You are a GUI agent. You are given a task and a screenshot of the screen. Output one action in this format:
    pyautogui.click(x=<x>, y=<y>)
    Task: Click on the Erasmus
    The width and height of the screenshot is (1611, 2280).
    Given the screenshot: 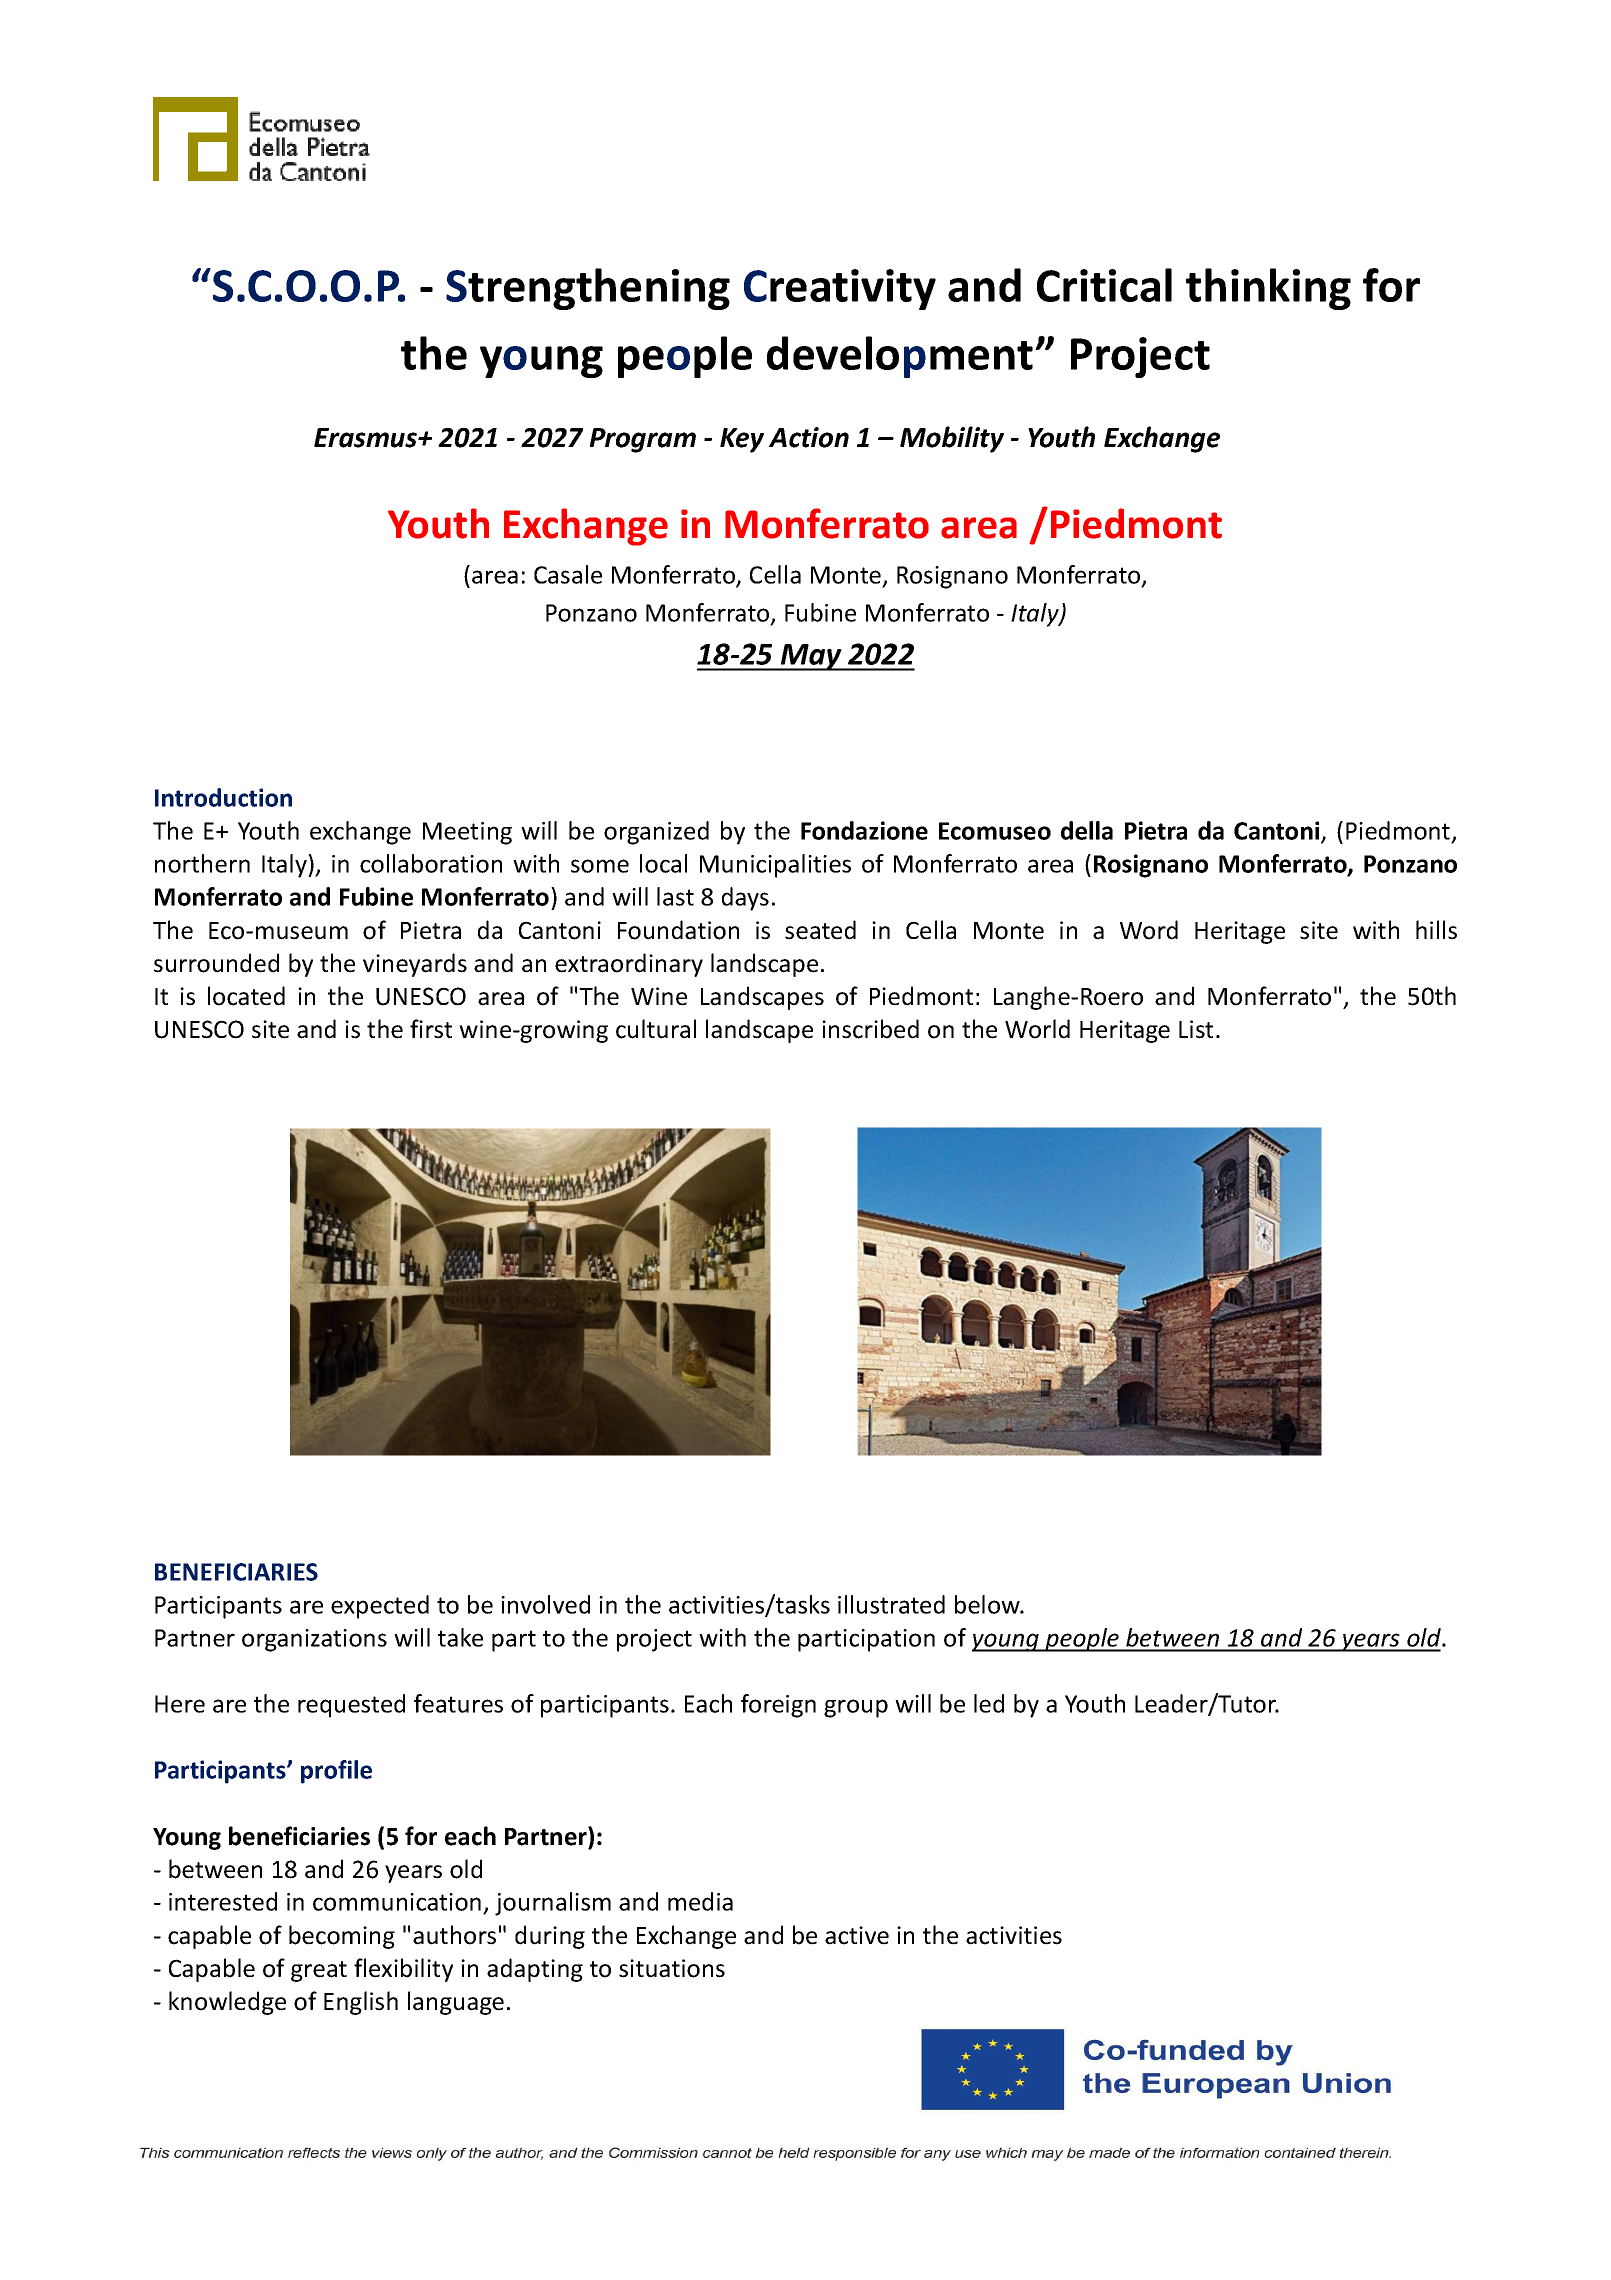 What is the action you would take?
    pyautogui.click(x=367, y=438)
